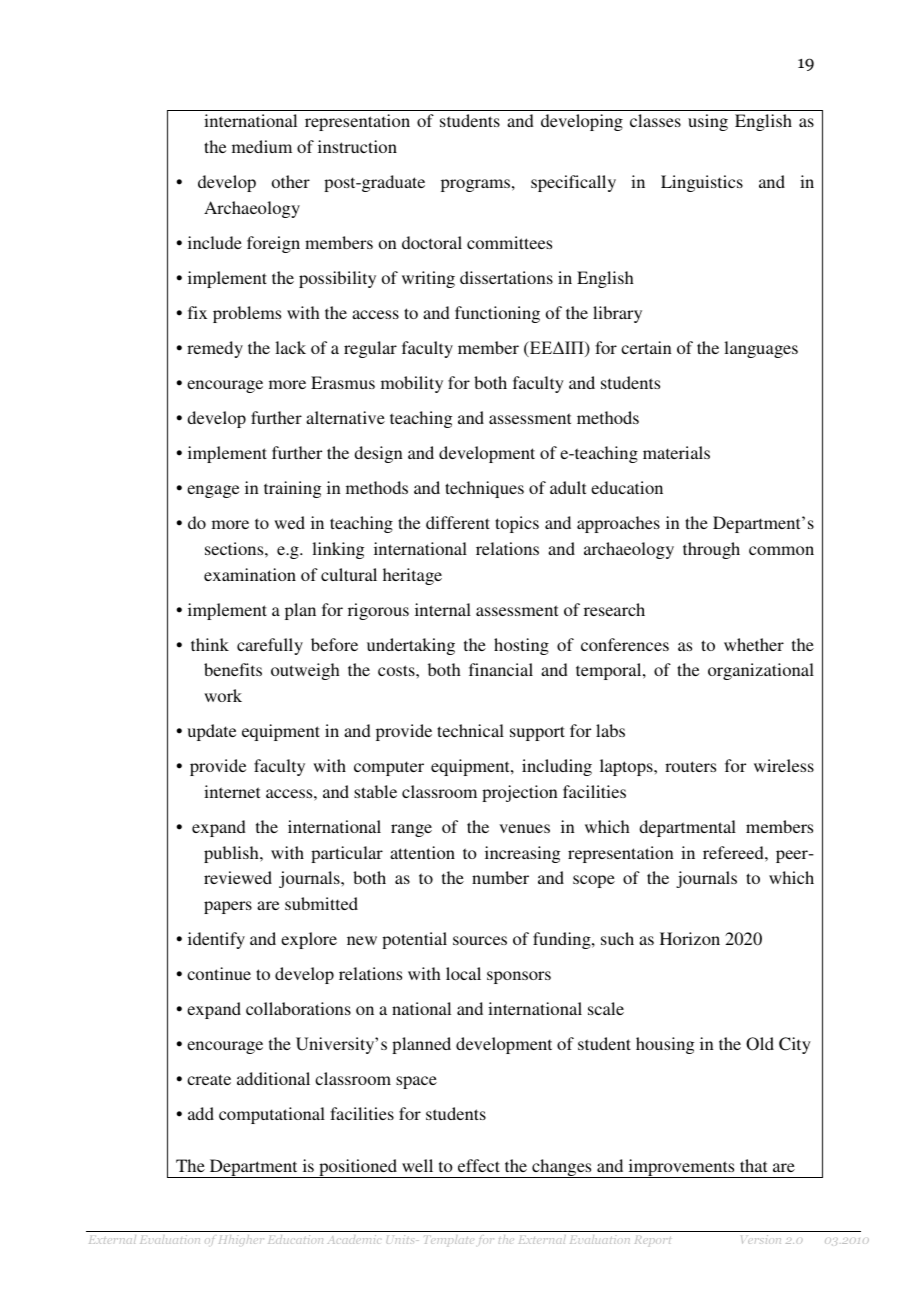  I want to click on financial, so click(501, 669).
